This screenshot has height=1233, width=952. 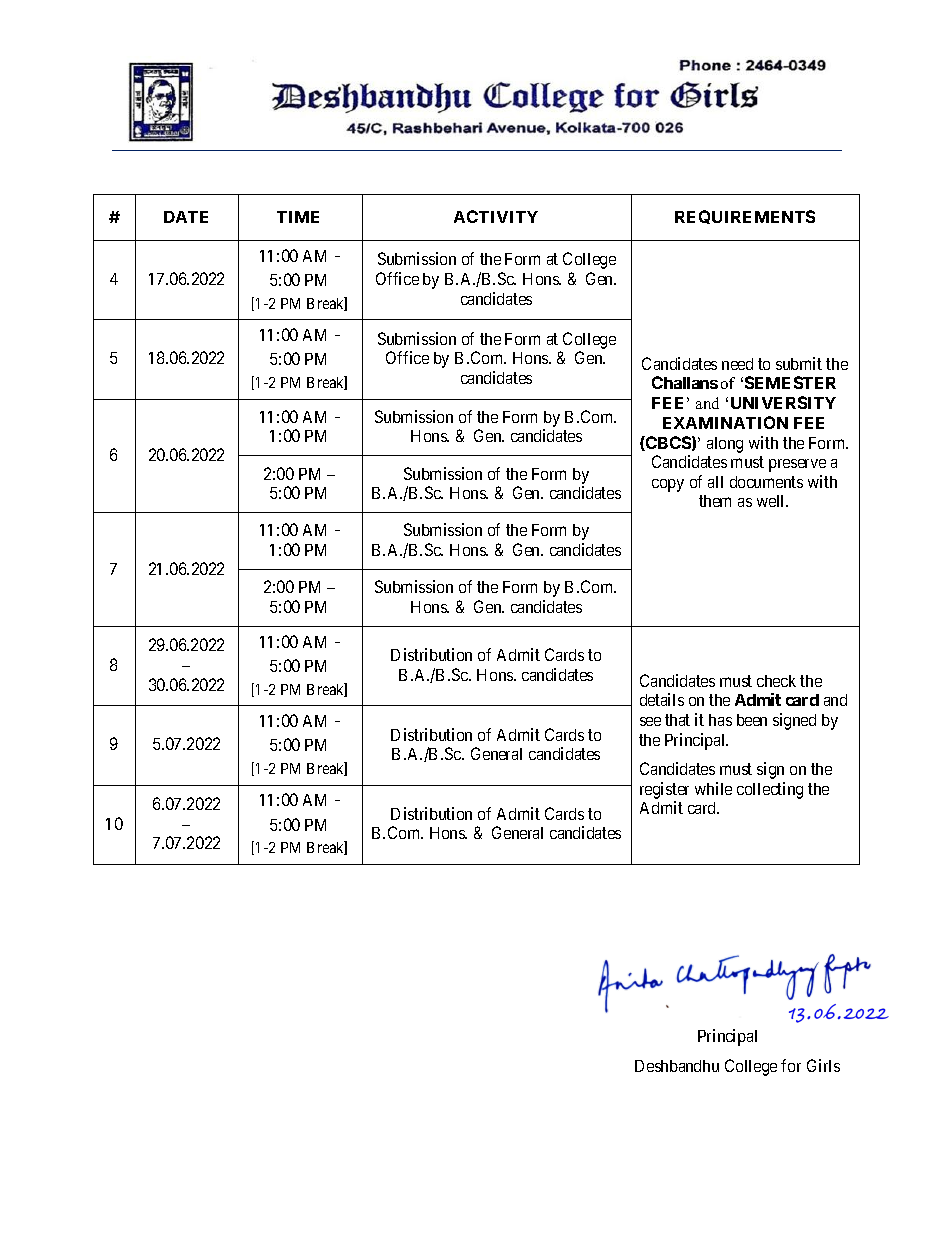 I want to click on TIME, so click(x=298, y=217).
